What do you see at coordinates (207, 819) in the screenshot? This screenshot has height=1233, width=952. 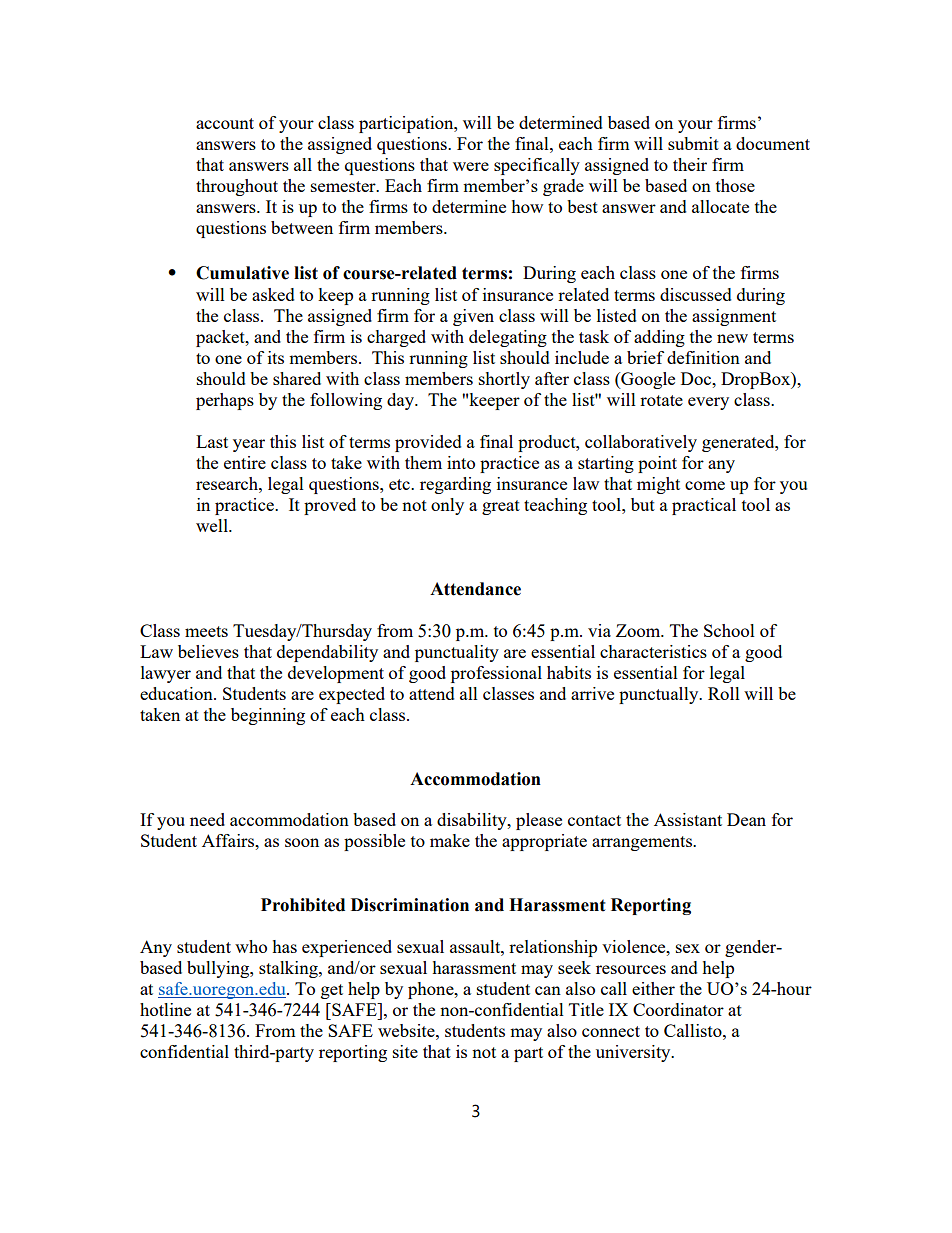 I see `need` at bounding box center [207, 819].
